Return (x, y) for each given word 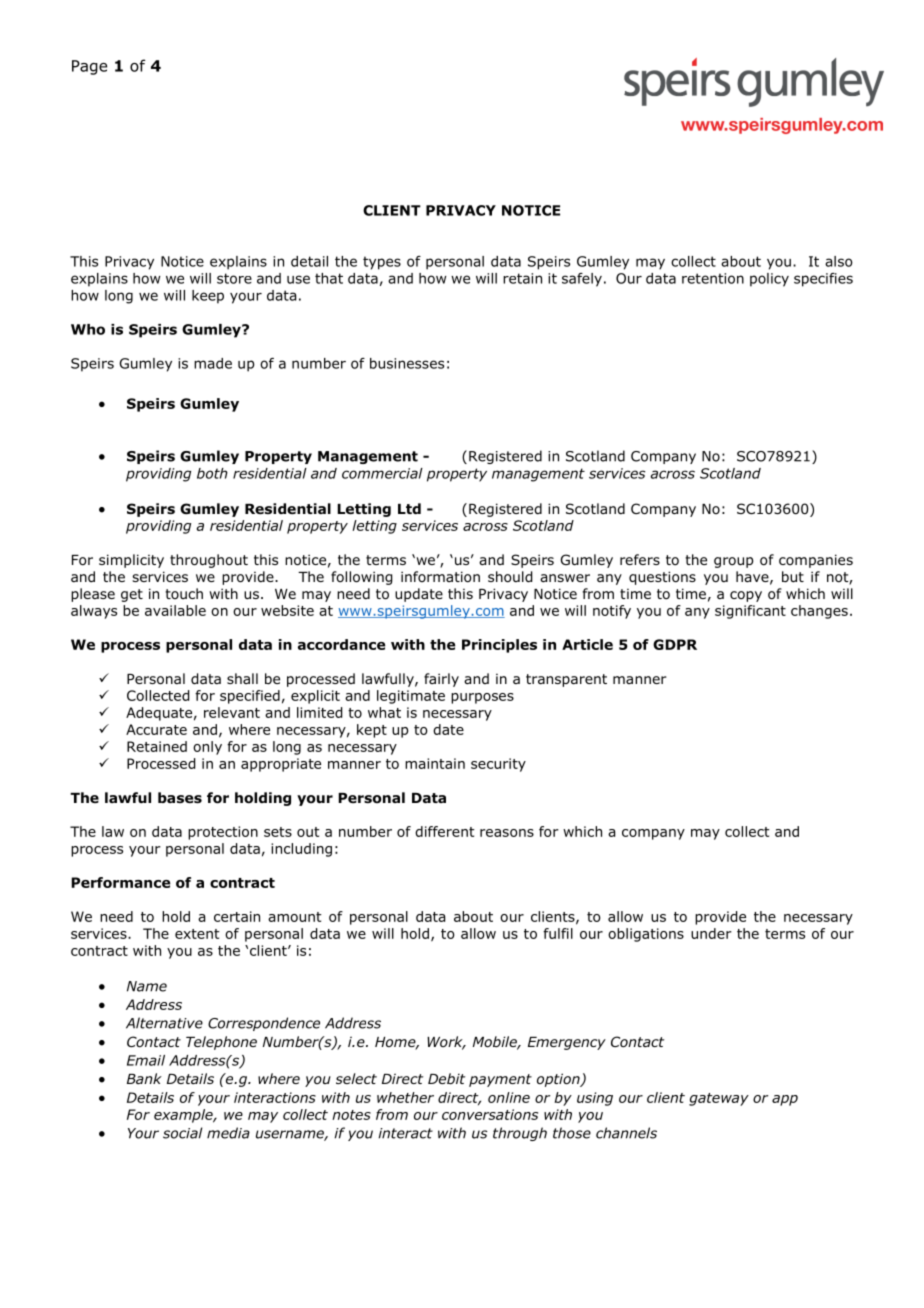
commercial (382, 473)
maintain (435, 763)
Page (89, 67)
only (207, 748)
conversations (490, 1114)
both (212, 473)
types (382, 263)
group (733, 562)
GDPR (675, 644)
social (182, 1133)
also (839, 261)
